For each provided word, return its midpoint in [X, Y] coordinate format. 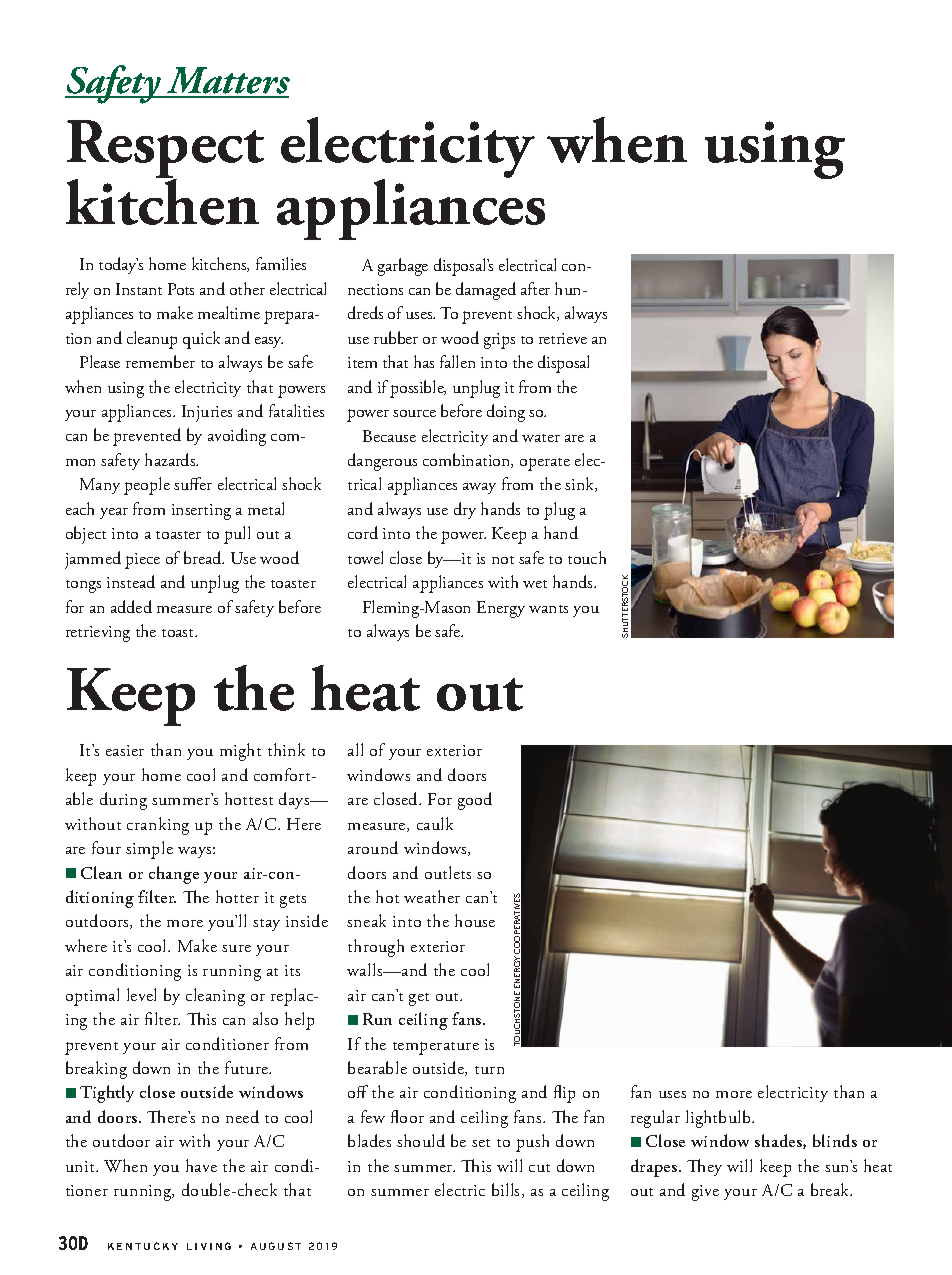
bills [507, 1190]
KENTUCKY [143, 1246]
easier [125, 750]
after [535, 288]
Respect [165, 150]
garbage [403, 267]
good [475, 801]
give [705, 1193]
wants [548, 609]
